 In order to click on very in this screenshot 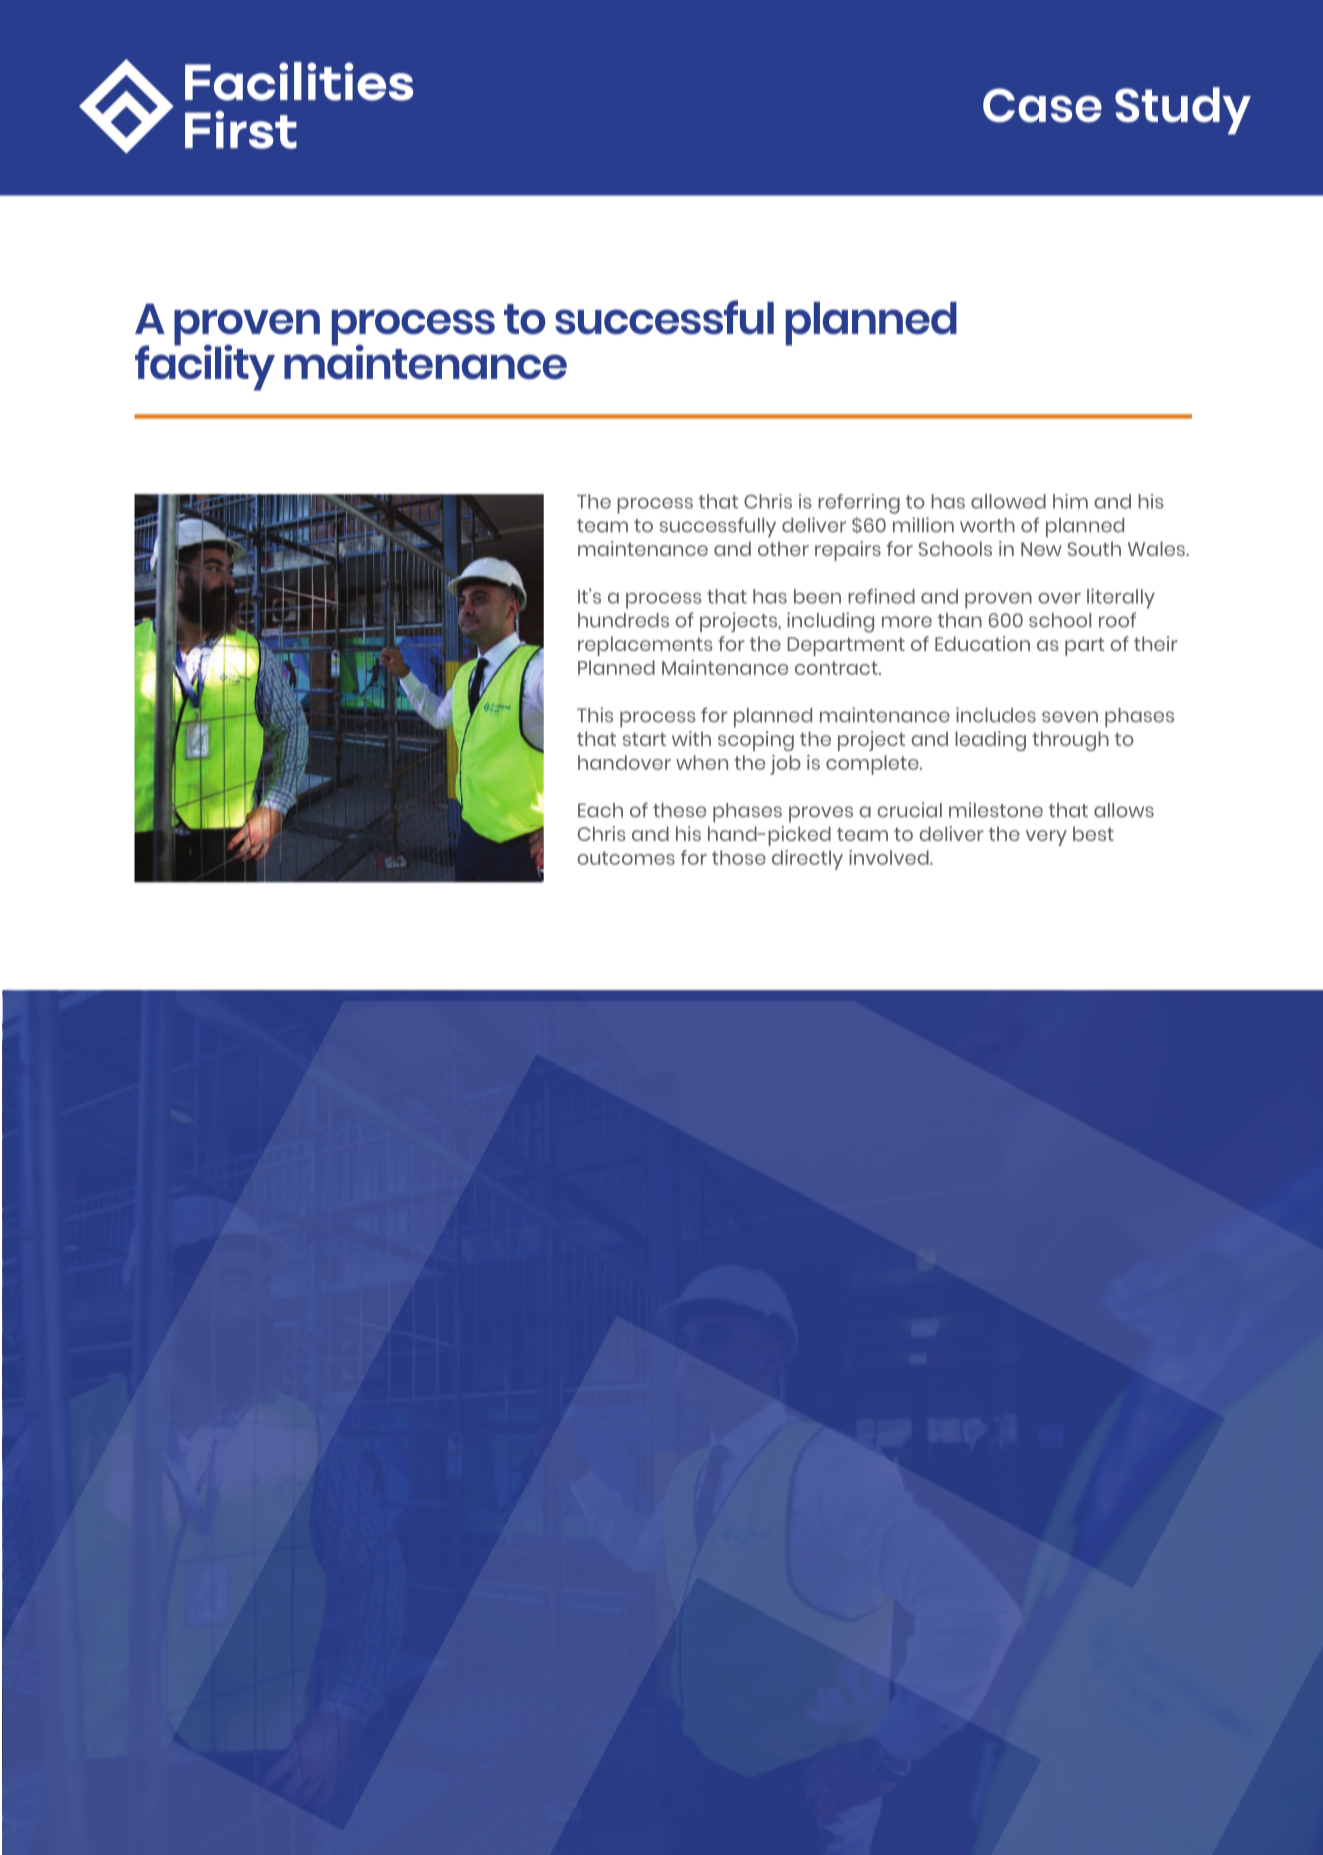, I will do `click(1046, 838)`.
